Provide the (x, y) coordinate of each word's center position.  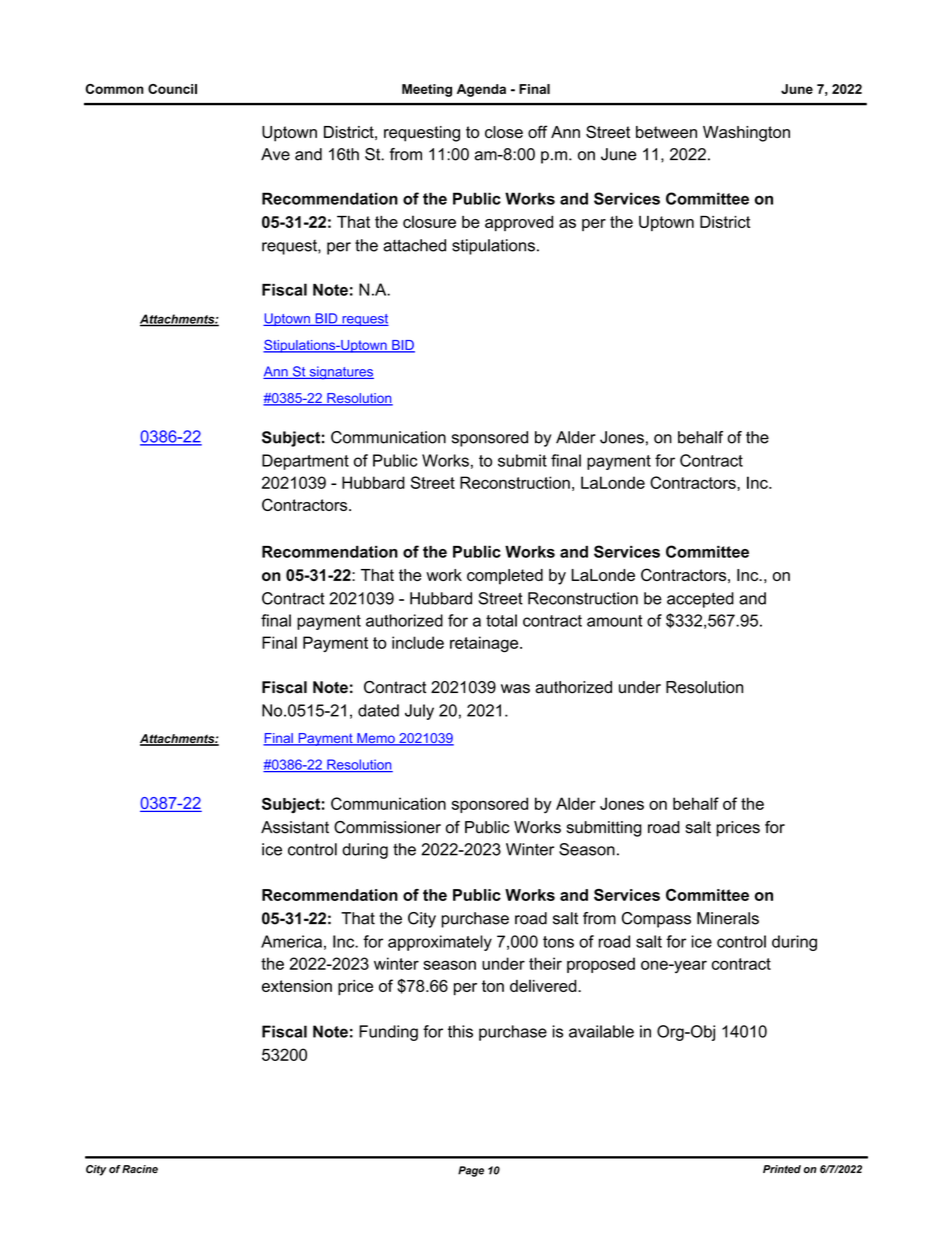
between (666, 132)
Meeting (427, 90)
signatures (340, 373)
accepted (700, 600)
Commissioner (387, 827)
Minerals (728, 918)
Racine (140, 1169)
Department (305, 462)
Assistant (295, 827)
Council (172, 89)
